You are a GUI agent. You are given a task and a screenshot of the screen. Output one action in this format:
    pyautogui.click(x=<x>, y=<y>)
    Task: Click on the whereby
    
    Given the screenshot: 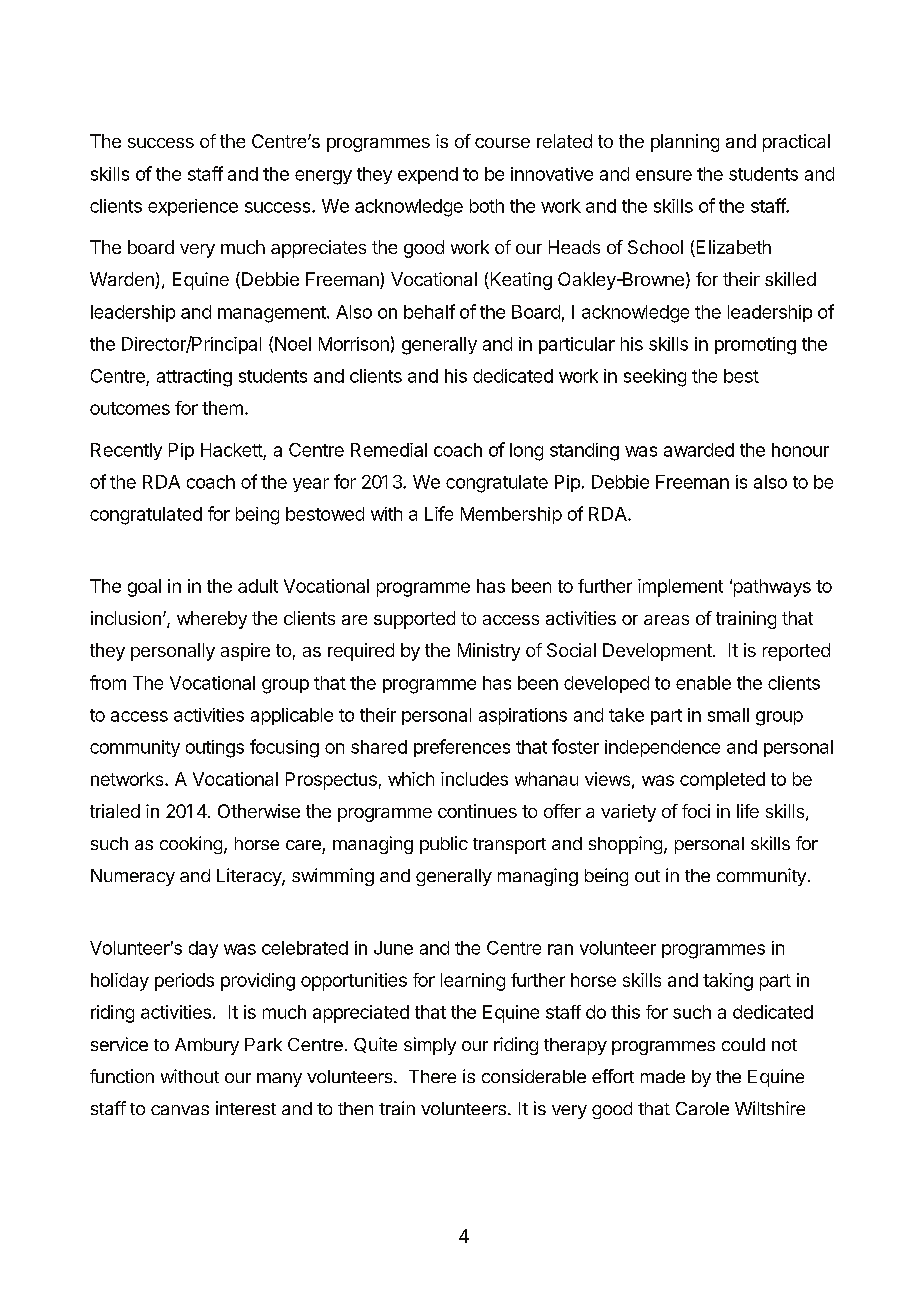 What is the action you would take?
    pyautogui.click(x=212, y=620)
